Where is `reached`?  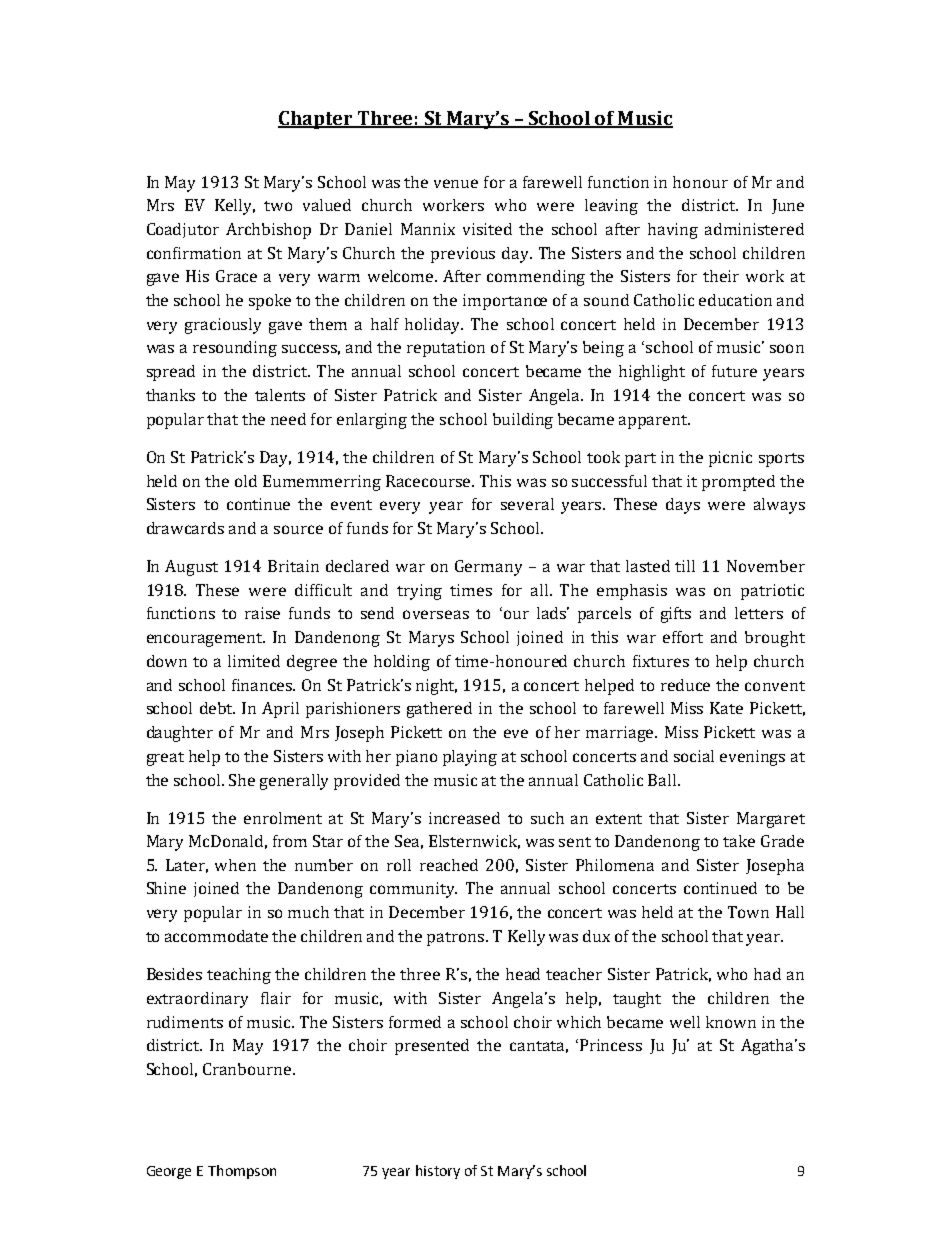 reached is located at coordinates (449, 865).
